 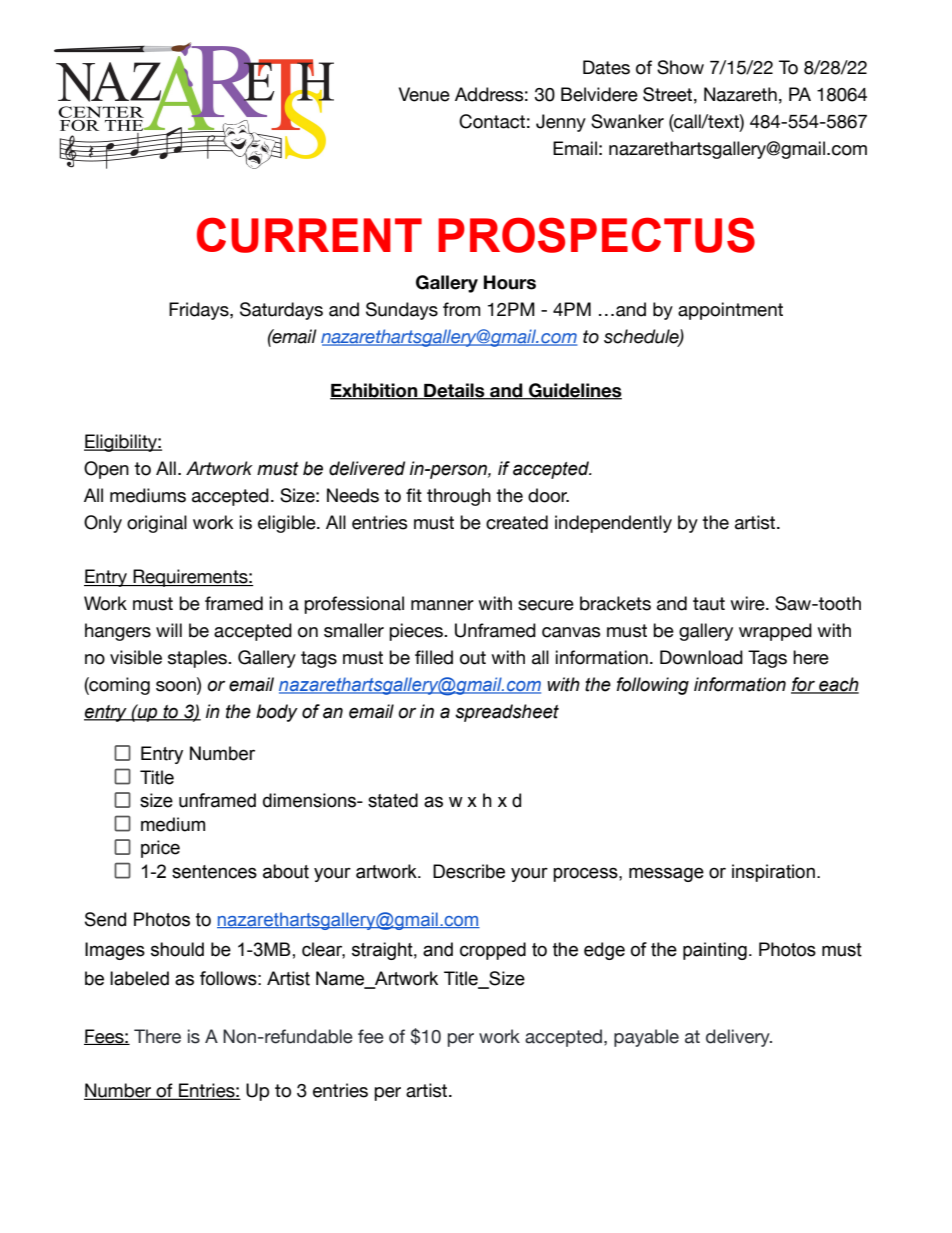 What do you see at coordinates (517, 522) in the image?
I see `created` at bounding box center [517, 522].
